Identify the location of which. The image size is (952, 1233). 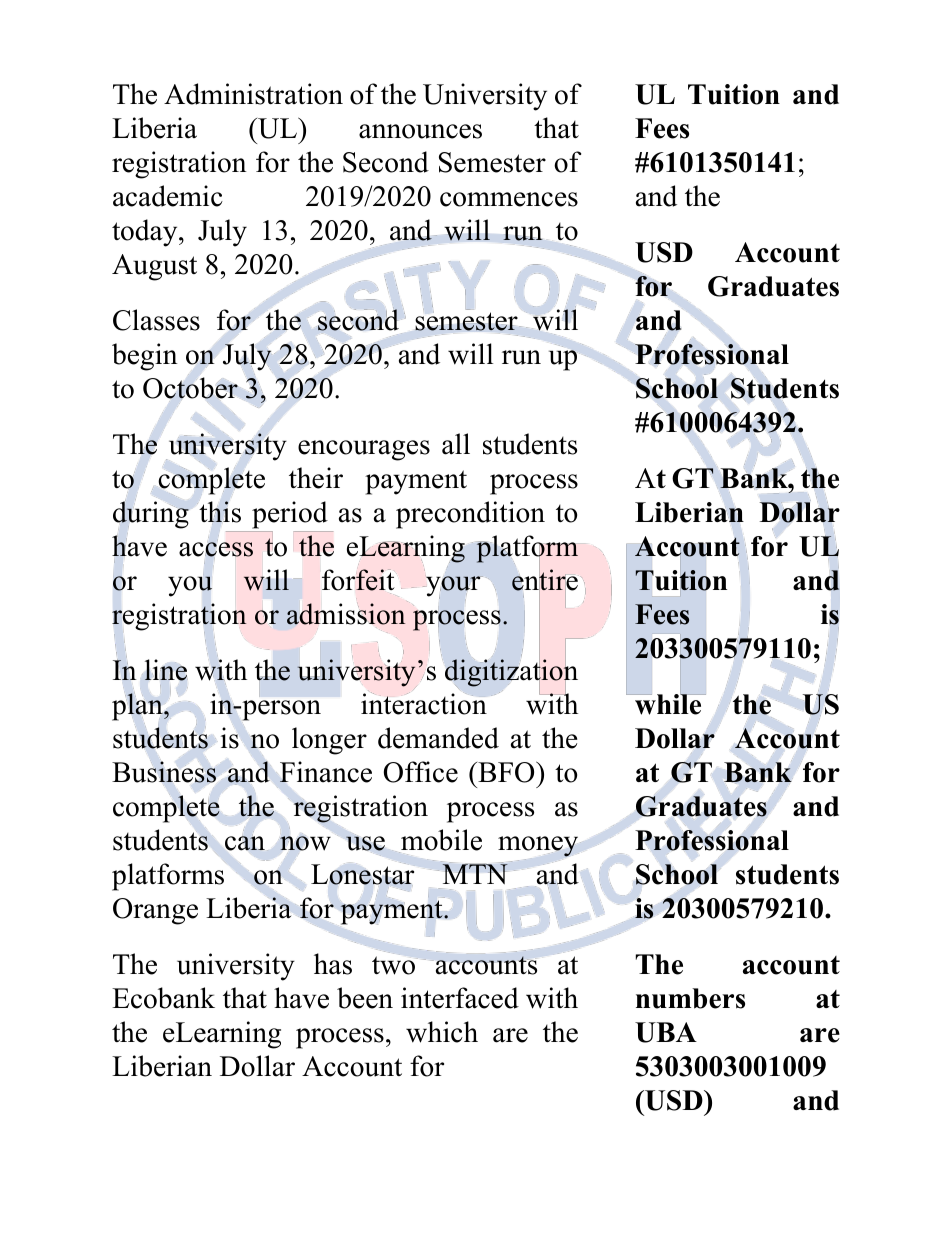
(442, 1032).
